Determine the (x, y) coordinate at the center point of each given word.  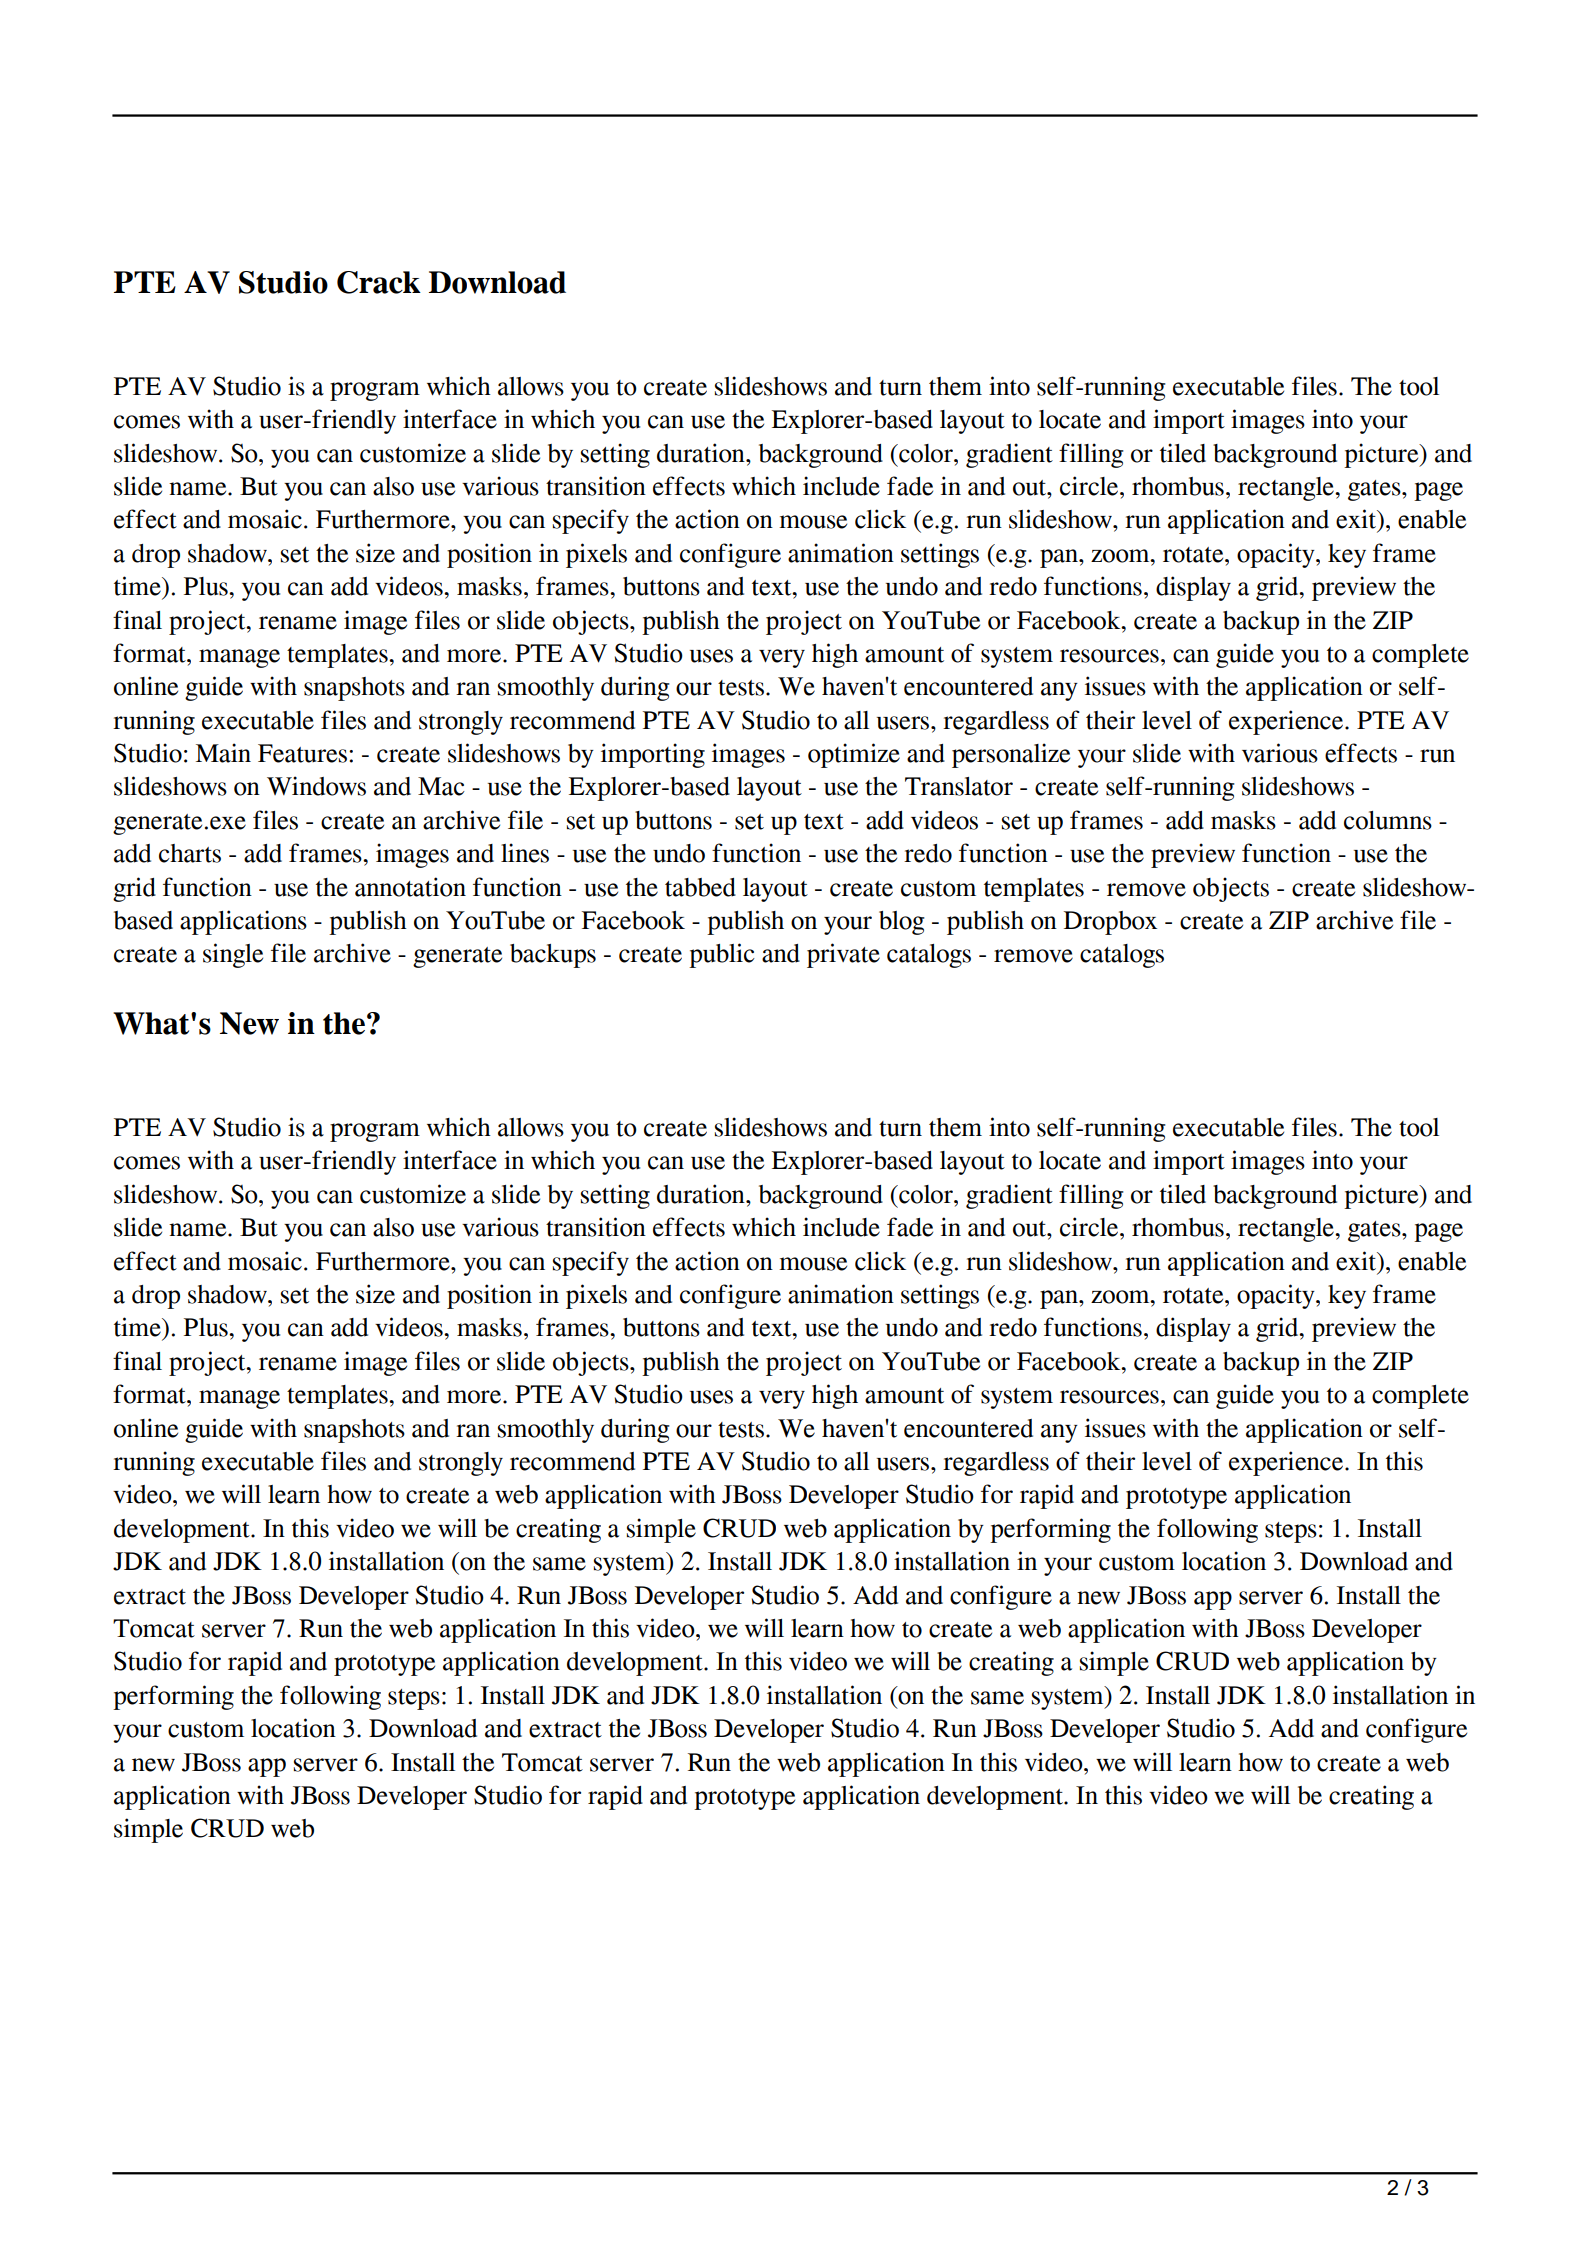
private (843, 955)
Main (223, 753)
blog (902, 923)
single (233, 955)
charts (190, 853)
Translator (959, 786)
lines (525, 853)
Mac (441, 786)
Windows (316, 786)
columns (1388, 820)
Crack (379, 282)
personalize (1011, 755)
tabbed (700, 887)
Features (302, 753)
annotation (410, 887)
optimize (854, 755)
